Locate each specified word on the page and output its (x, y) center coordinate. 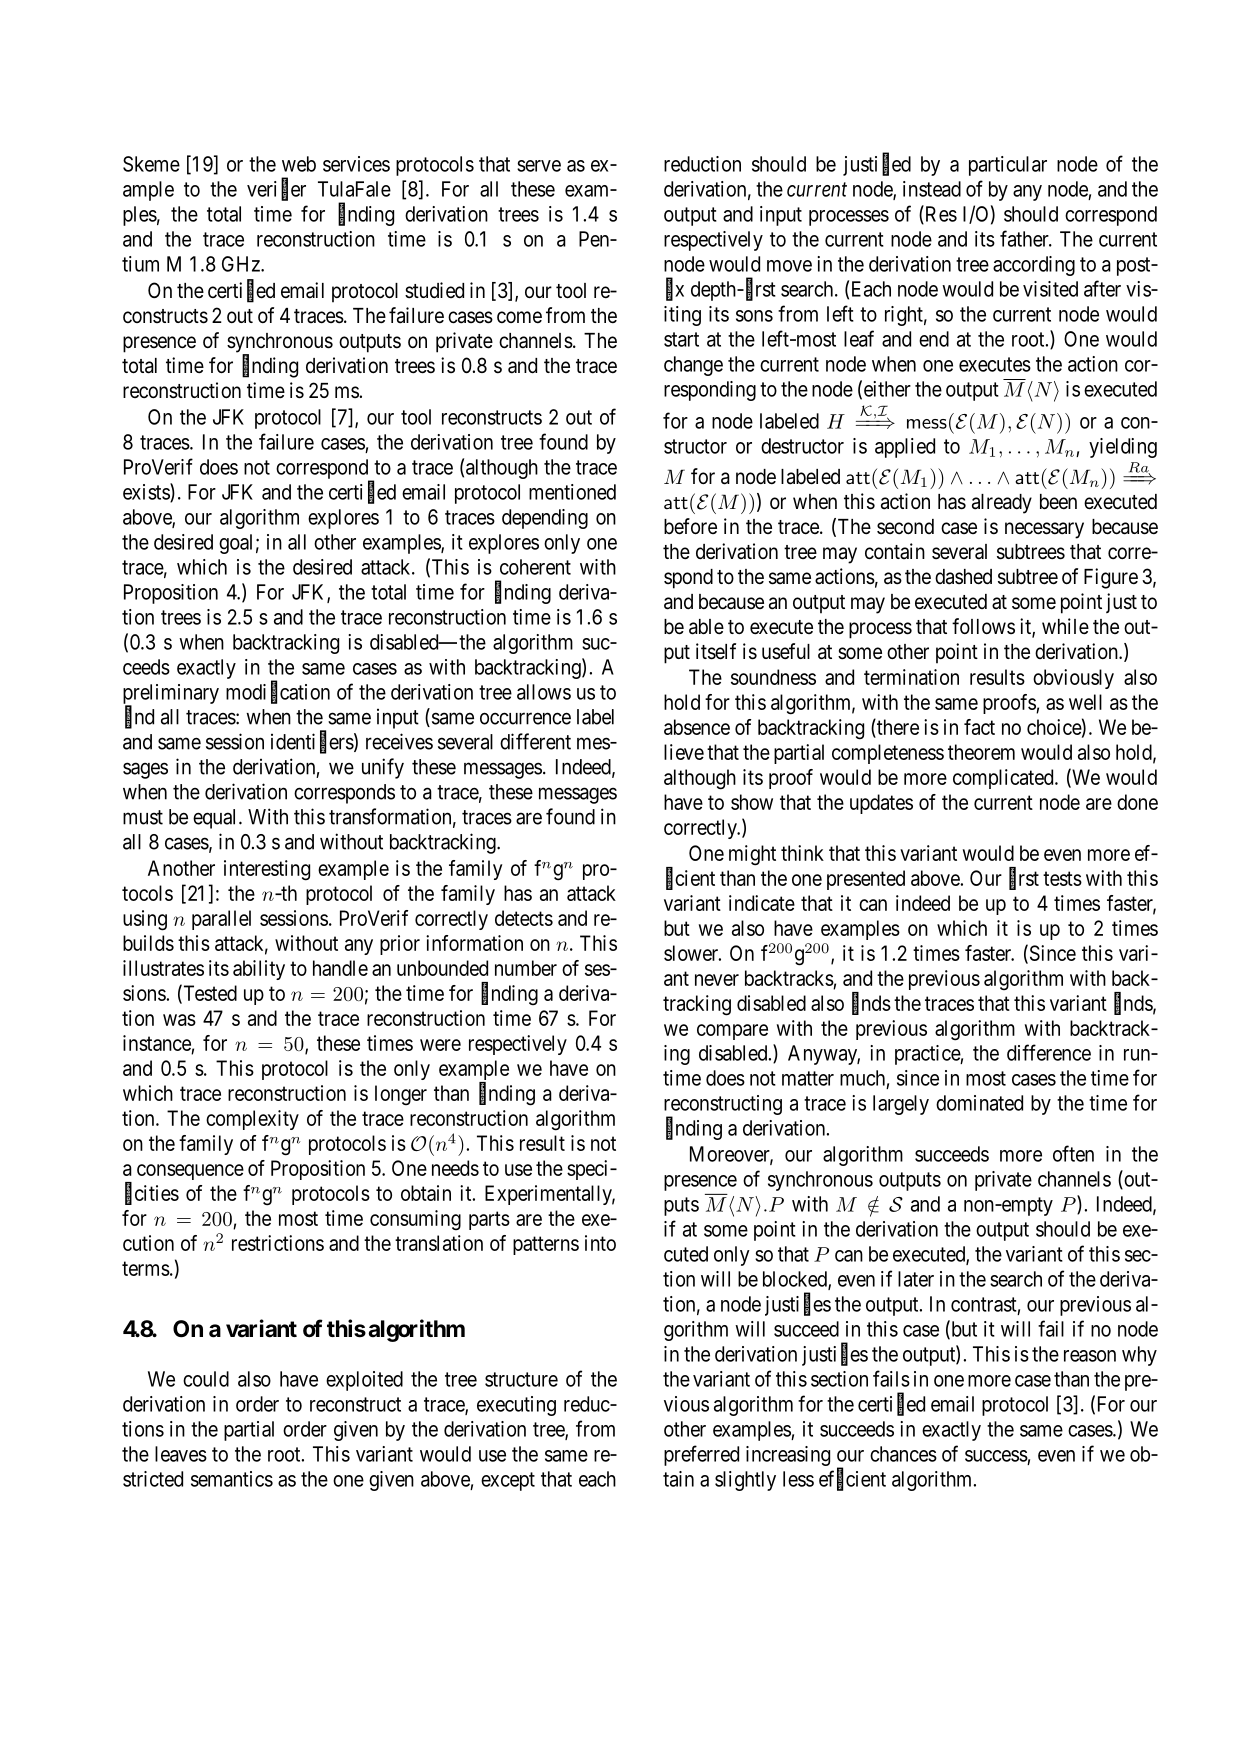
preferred (701, 1455)
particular (1008, 166)
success (996, 1456)
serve (539, 166)
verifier (276, 189)
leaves (181, 1454)
